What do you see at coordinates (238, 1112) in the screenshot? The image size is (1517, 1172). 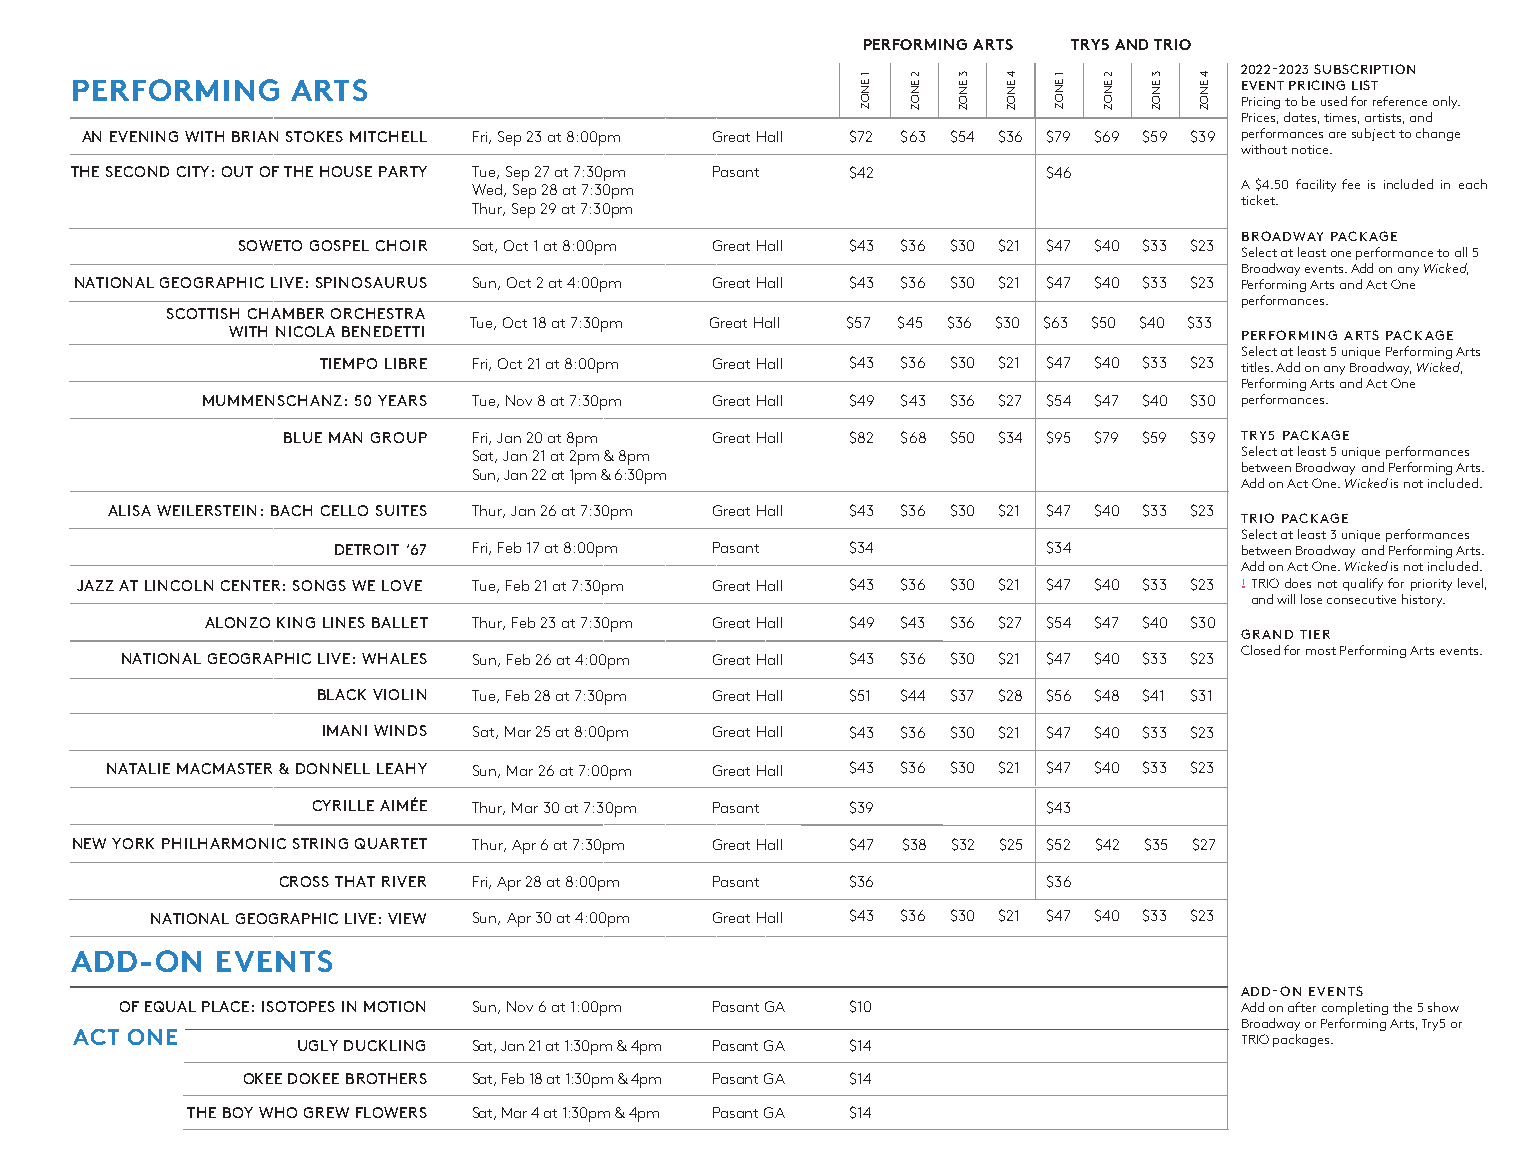 I see `BOY` at bounding box center [238, 1112].
